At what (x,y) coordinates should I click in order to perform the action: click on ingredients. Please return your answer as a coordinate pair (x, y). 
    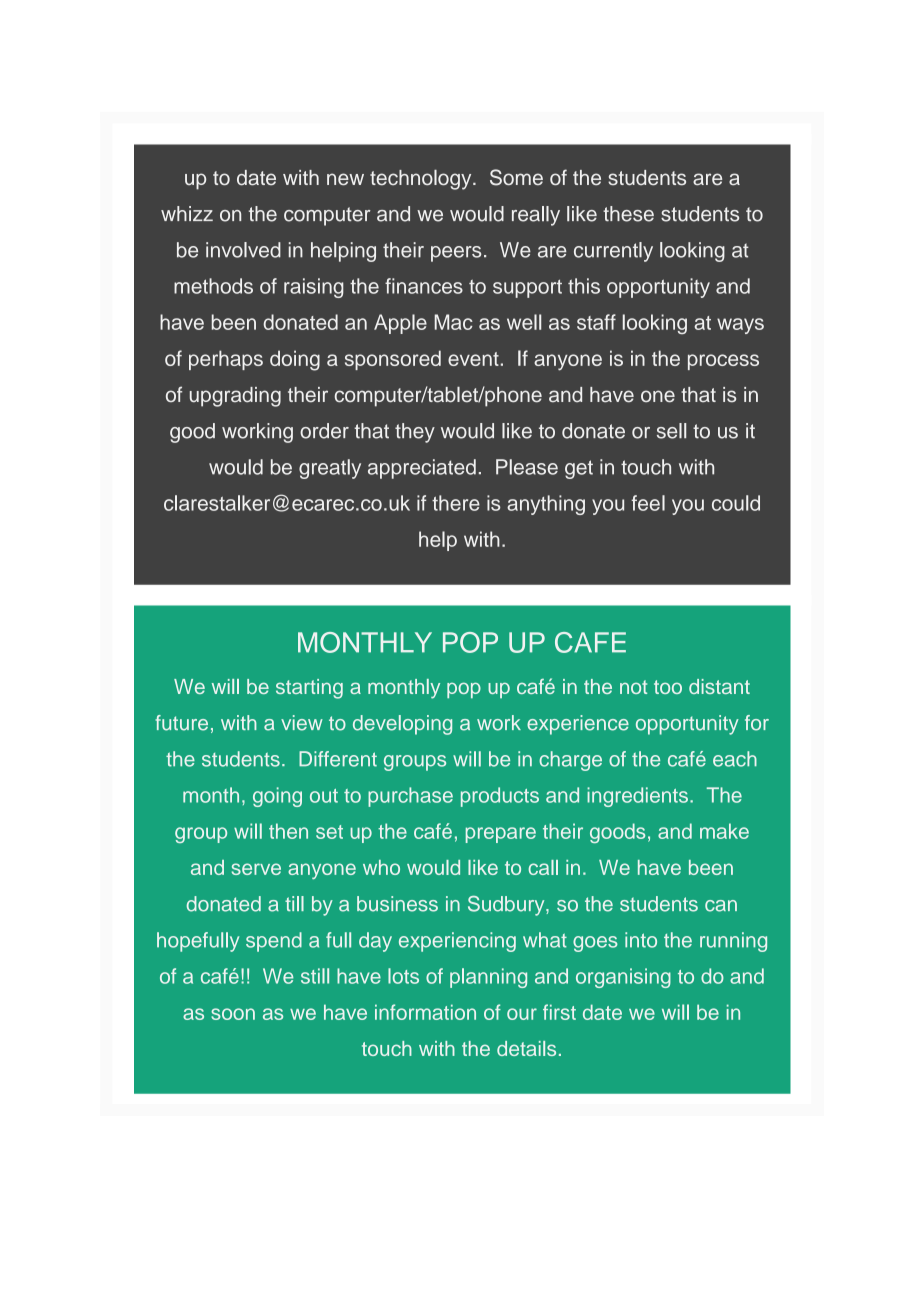
    Looking at the image, I should click on (637, 797).
